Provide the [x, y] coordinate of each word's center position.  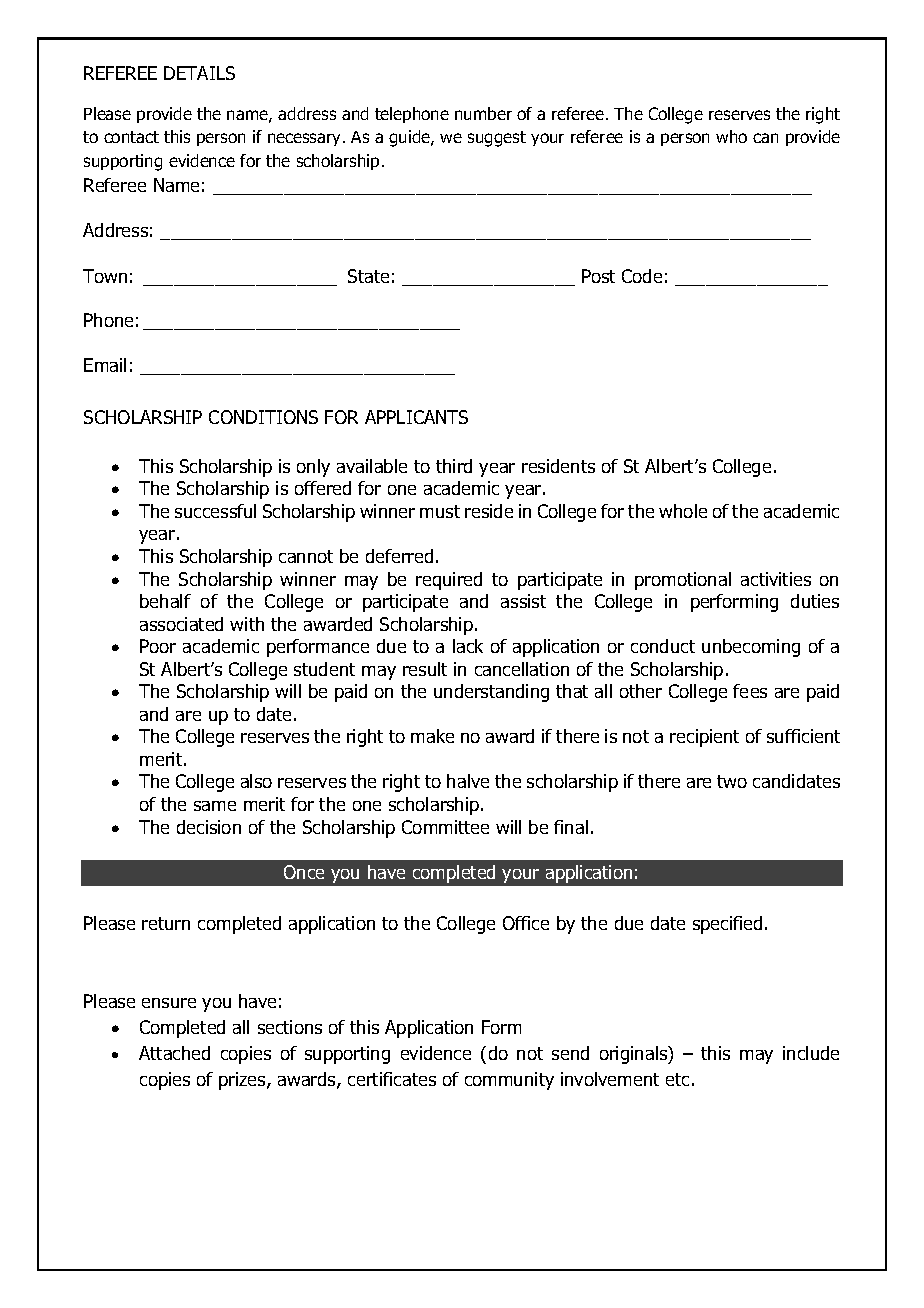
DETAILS [199, 73]
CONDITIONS [263, 417]
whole [683, 511]
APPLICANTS [416, 417]
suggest [497, 139]
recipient [704, 738]
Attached [174, 1053]
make [432, 736]
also [256, 781]
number [483, 113]
